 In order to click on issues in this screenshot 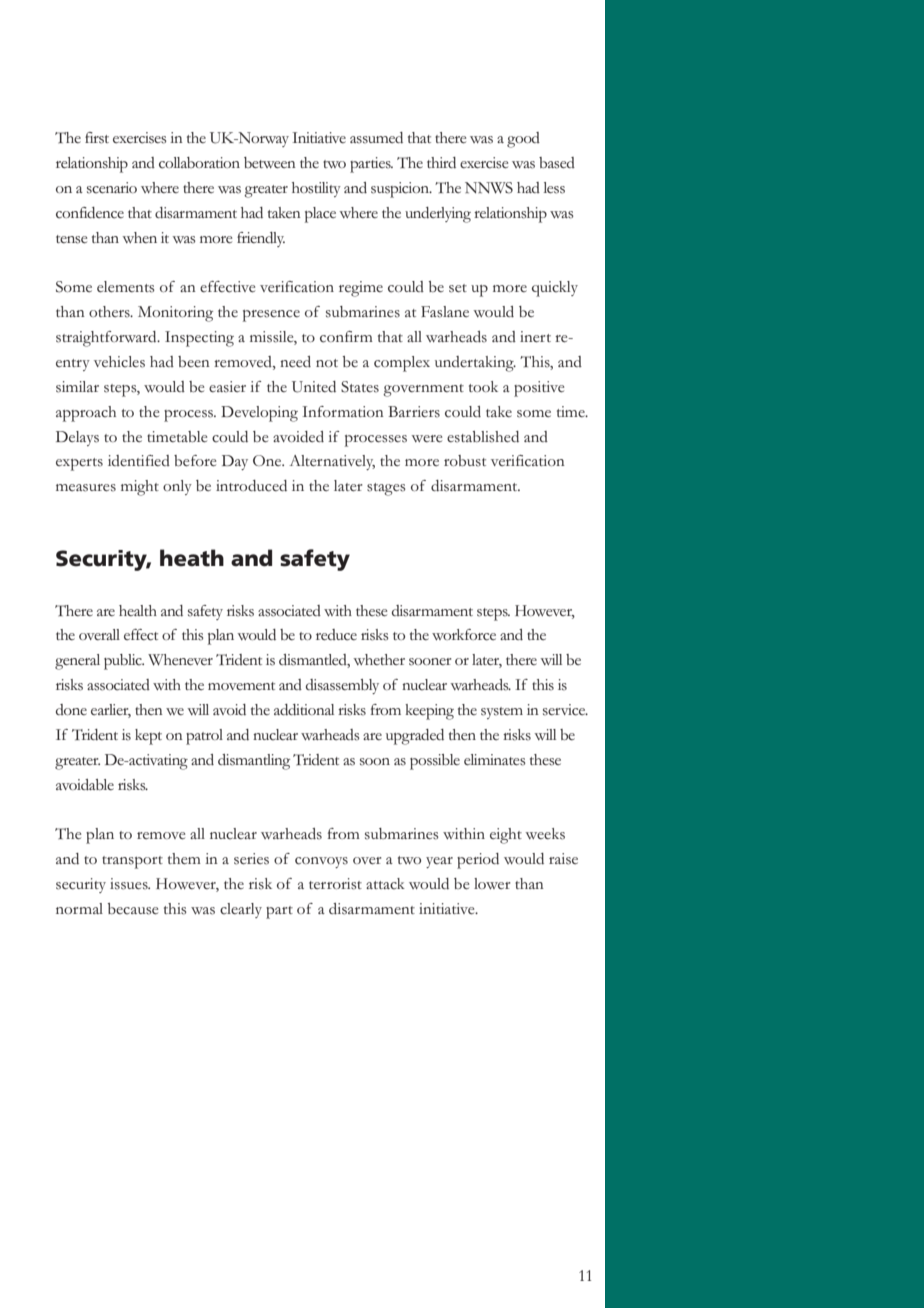, I will do `click(130, 884)`.
